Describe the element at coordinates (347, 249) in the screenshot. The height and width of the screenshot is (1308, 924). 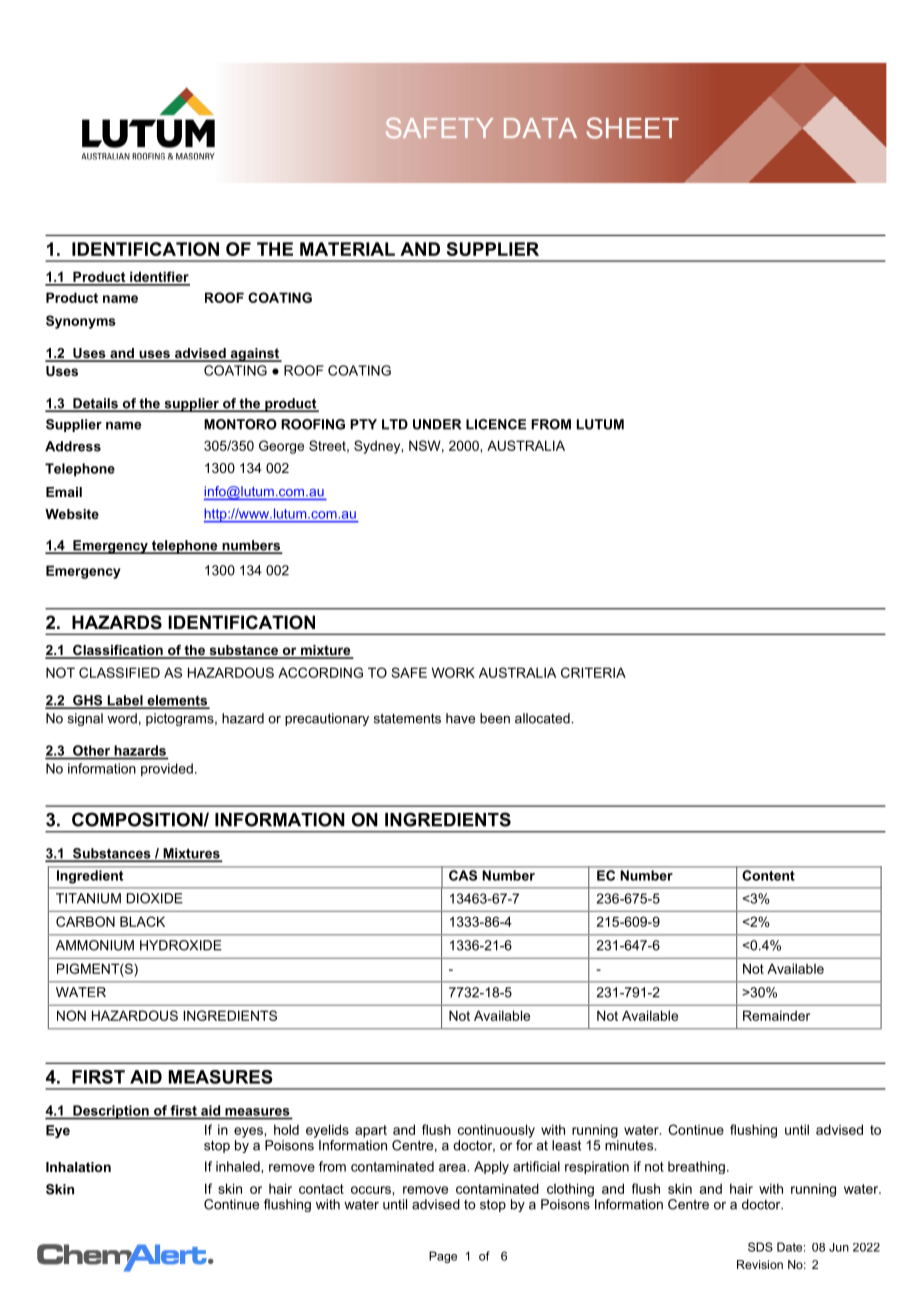
I see `MATERIAL` at that location.
